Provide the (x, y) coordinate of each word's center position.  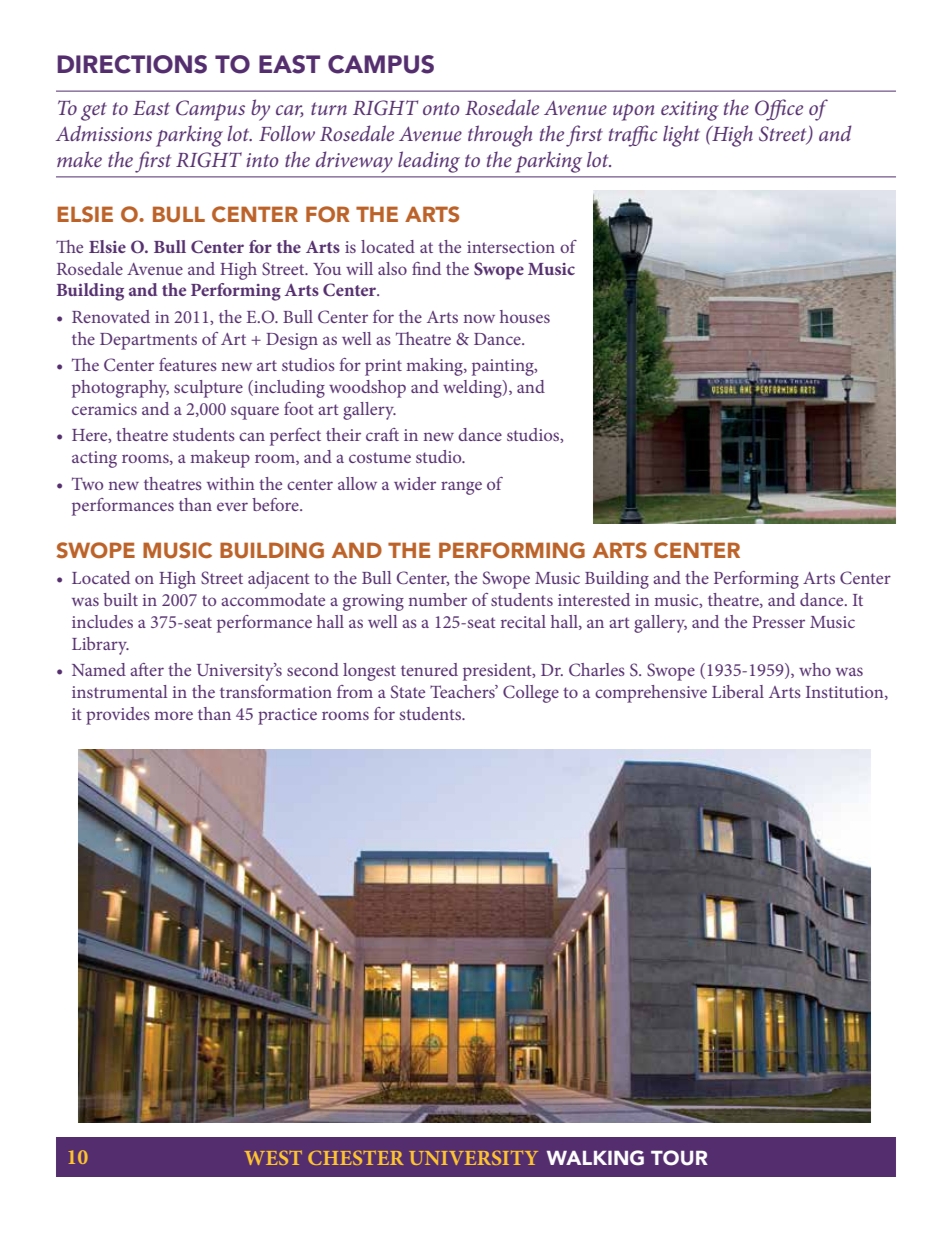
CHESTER (355, 1158)
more (173, 715)
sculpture (208, 389)
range (461, 488)
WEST (273, 1158)
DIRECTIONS (132, 64)
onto (441, 108)
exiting (690, 111)
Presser (778, 622)
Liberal (738, 691)
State (408, 691)
